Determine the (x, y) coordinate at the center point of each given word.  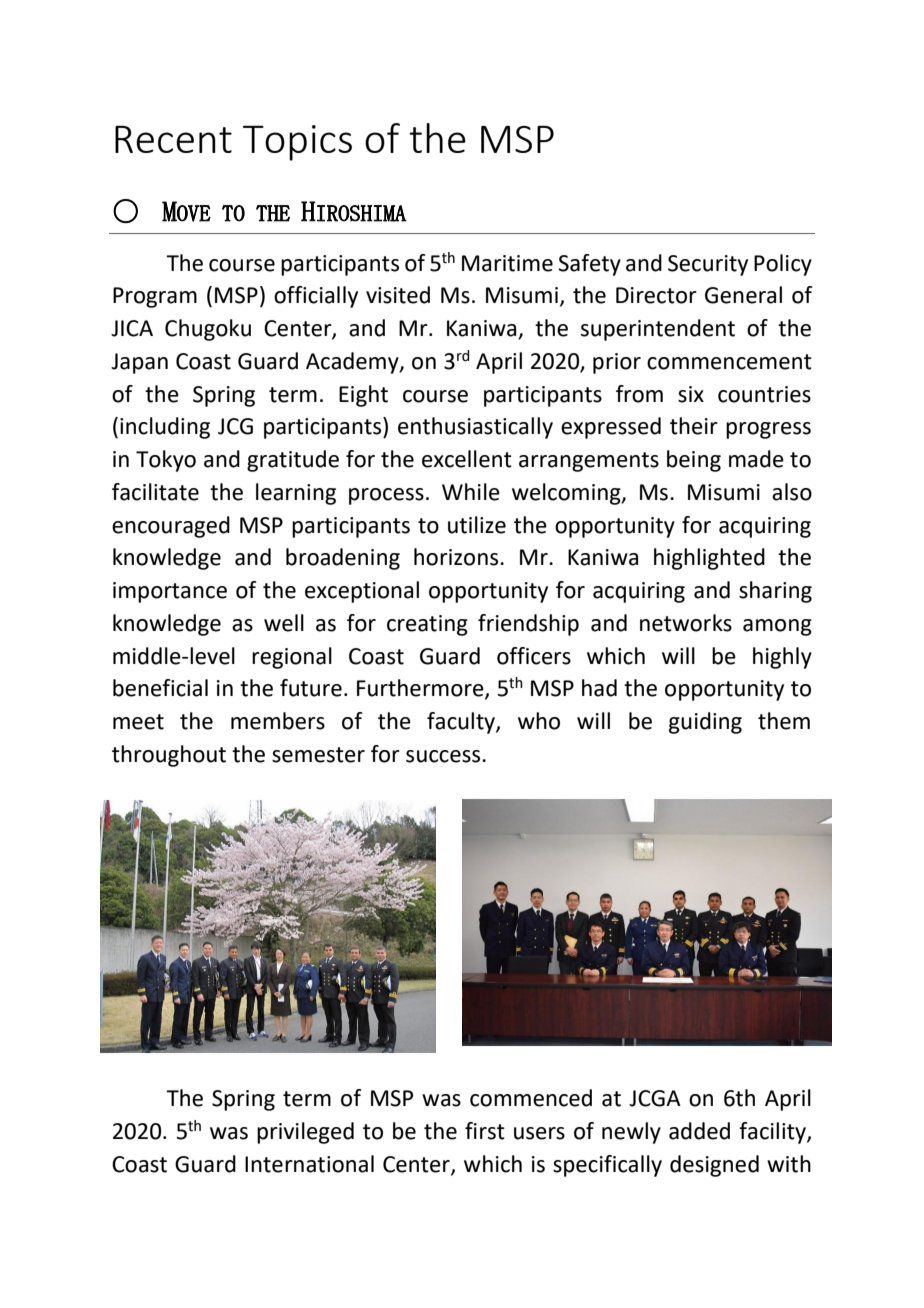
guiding (705, 723)
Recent (173, 139)
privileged (305, 1133)
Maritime (507, 263)
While (471, 492)
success (444, 756)
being (694, 461)
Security (708, 265)
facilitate (155, 492)
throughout (169, 756)
